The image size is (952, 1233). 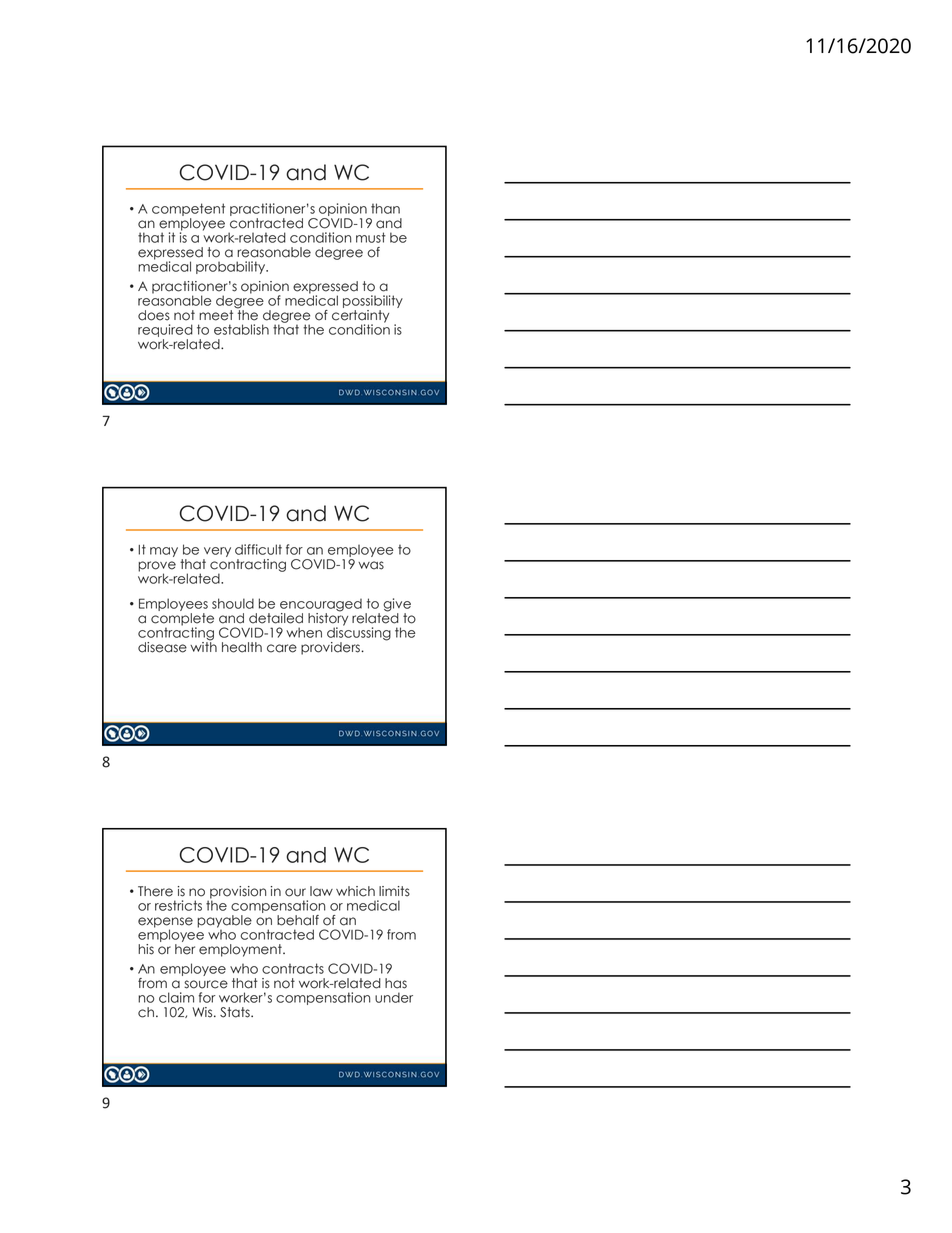 I want to click on under, so click(x=394, y=997).
